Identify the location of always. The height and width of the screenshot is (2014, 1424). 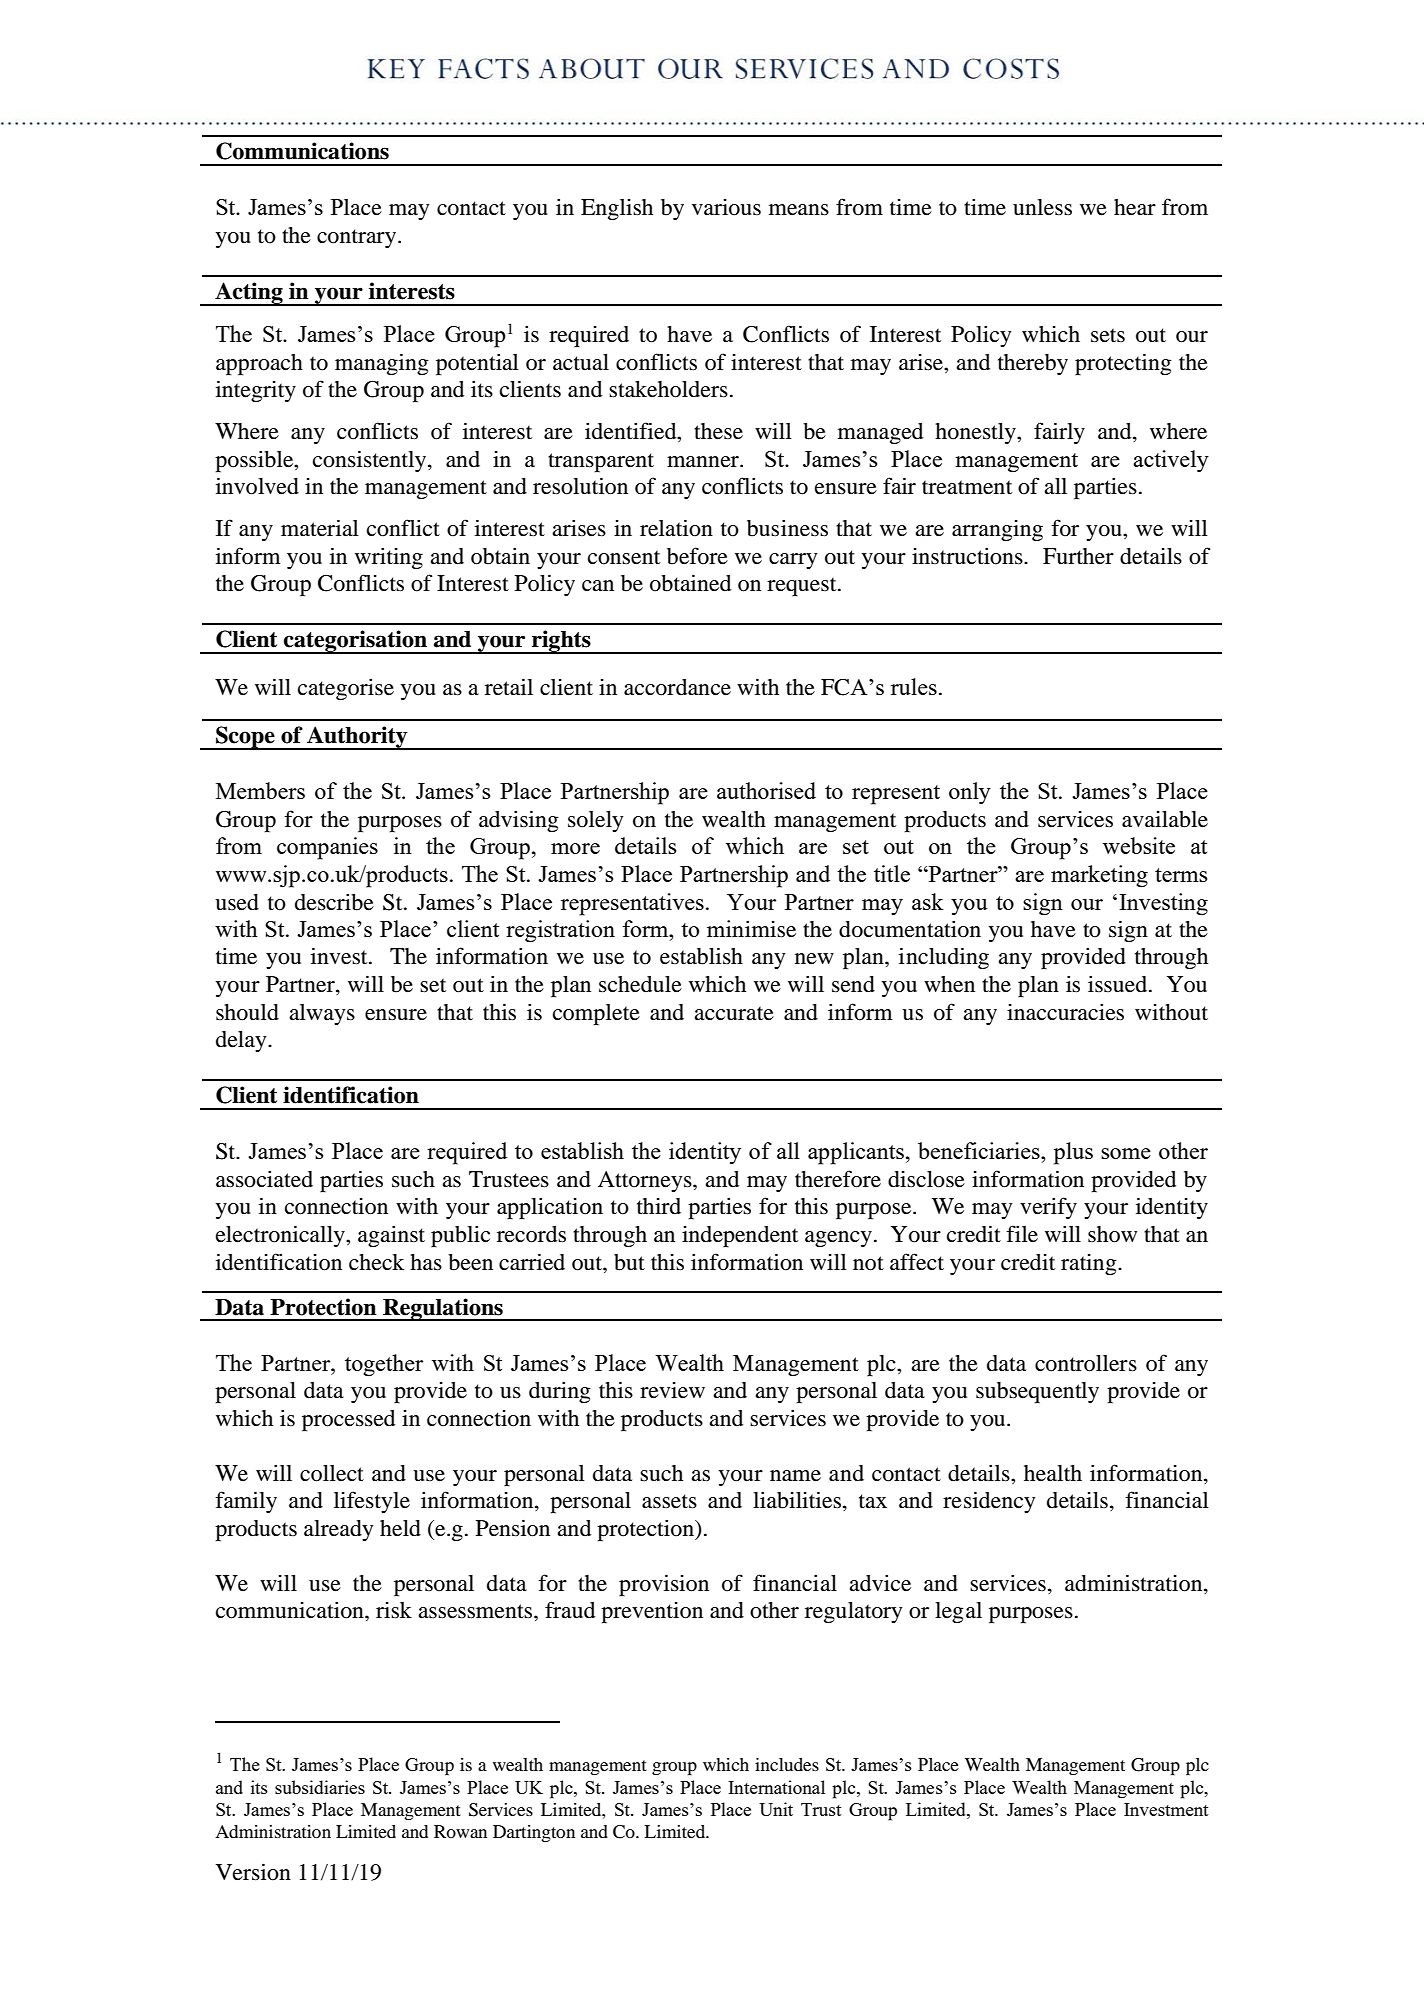
(322, 1014).
